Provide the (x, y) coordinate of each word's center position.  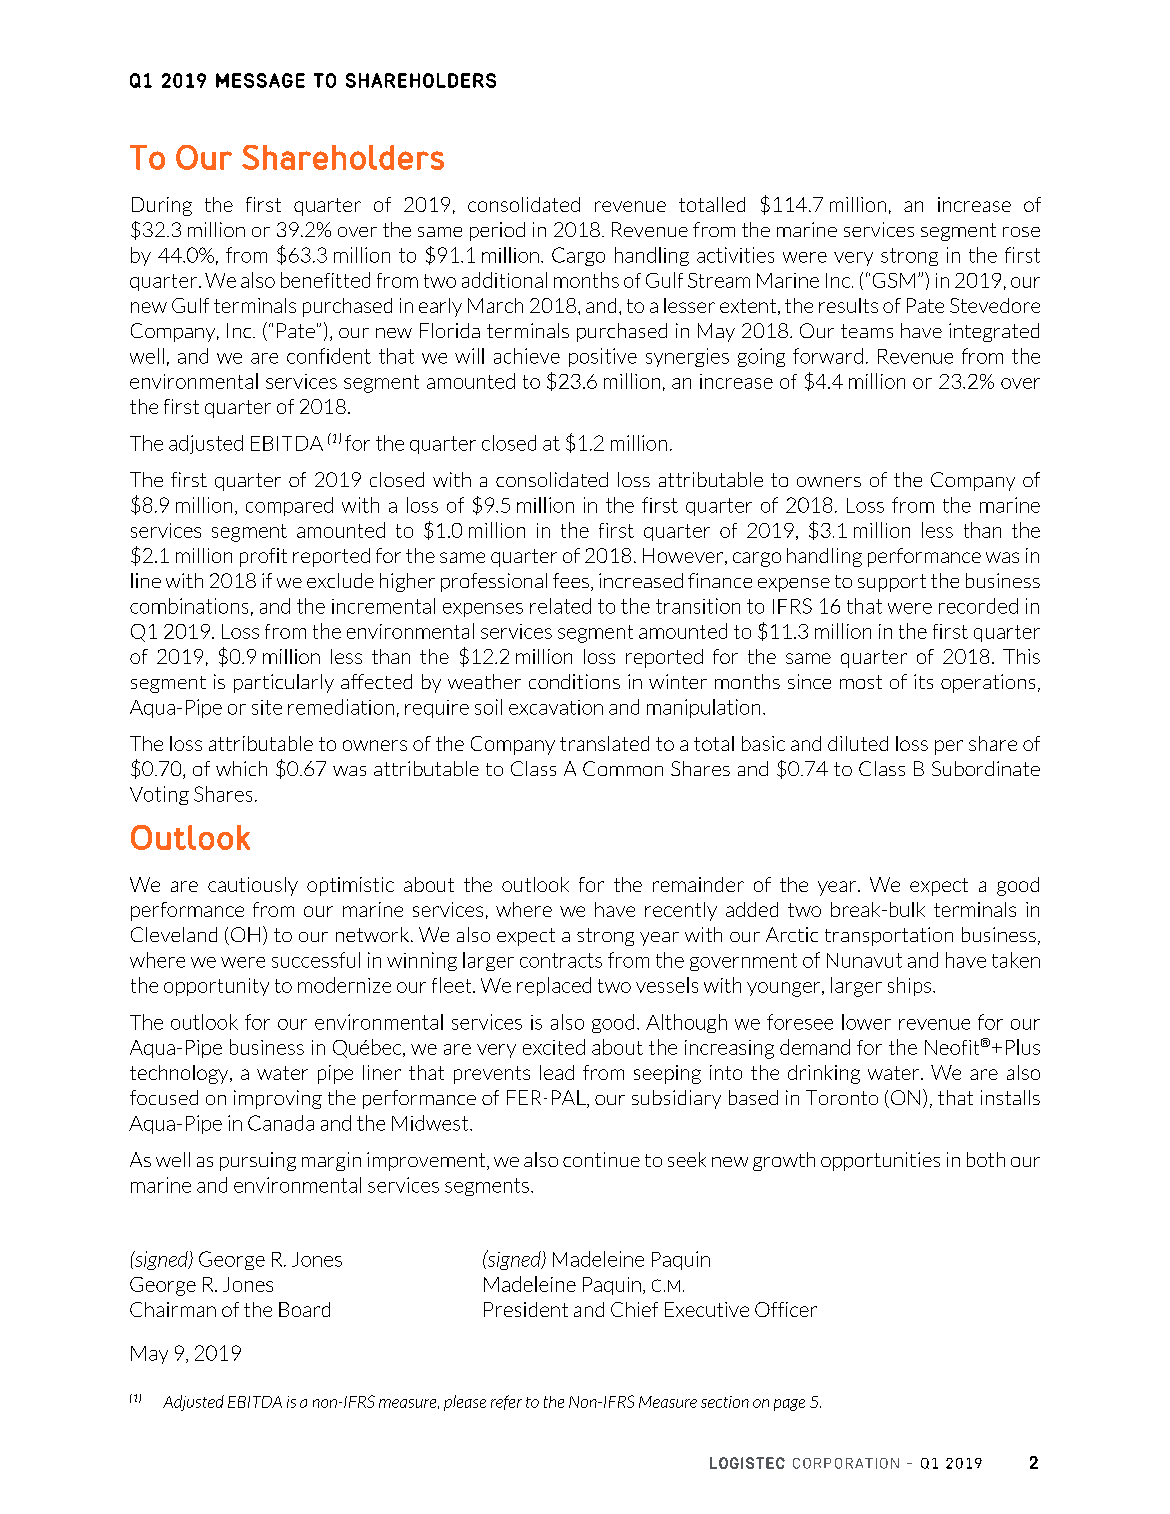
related (560, 606)
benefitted (325, 280)
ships (911, 986)
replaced (554, 986)
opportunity (216, 987)
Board (304, 1309)
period (497, 231)
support (892, 583)
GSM (894, 280)
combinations (189, 606)
